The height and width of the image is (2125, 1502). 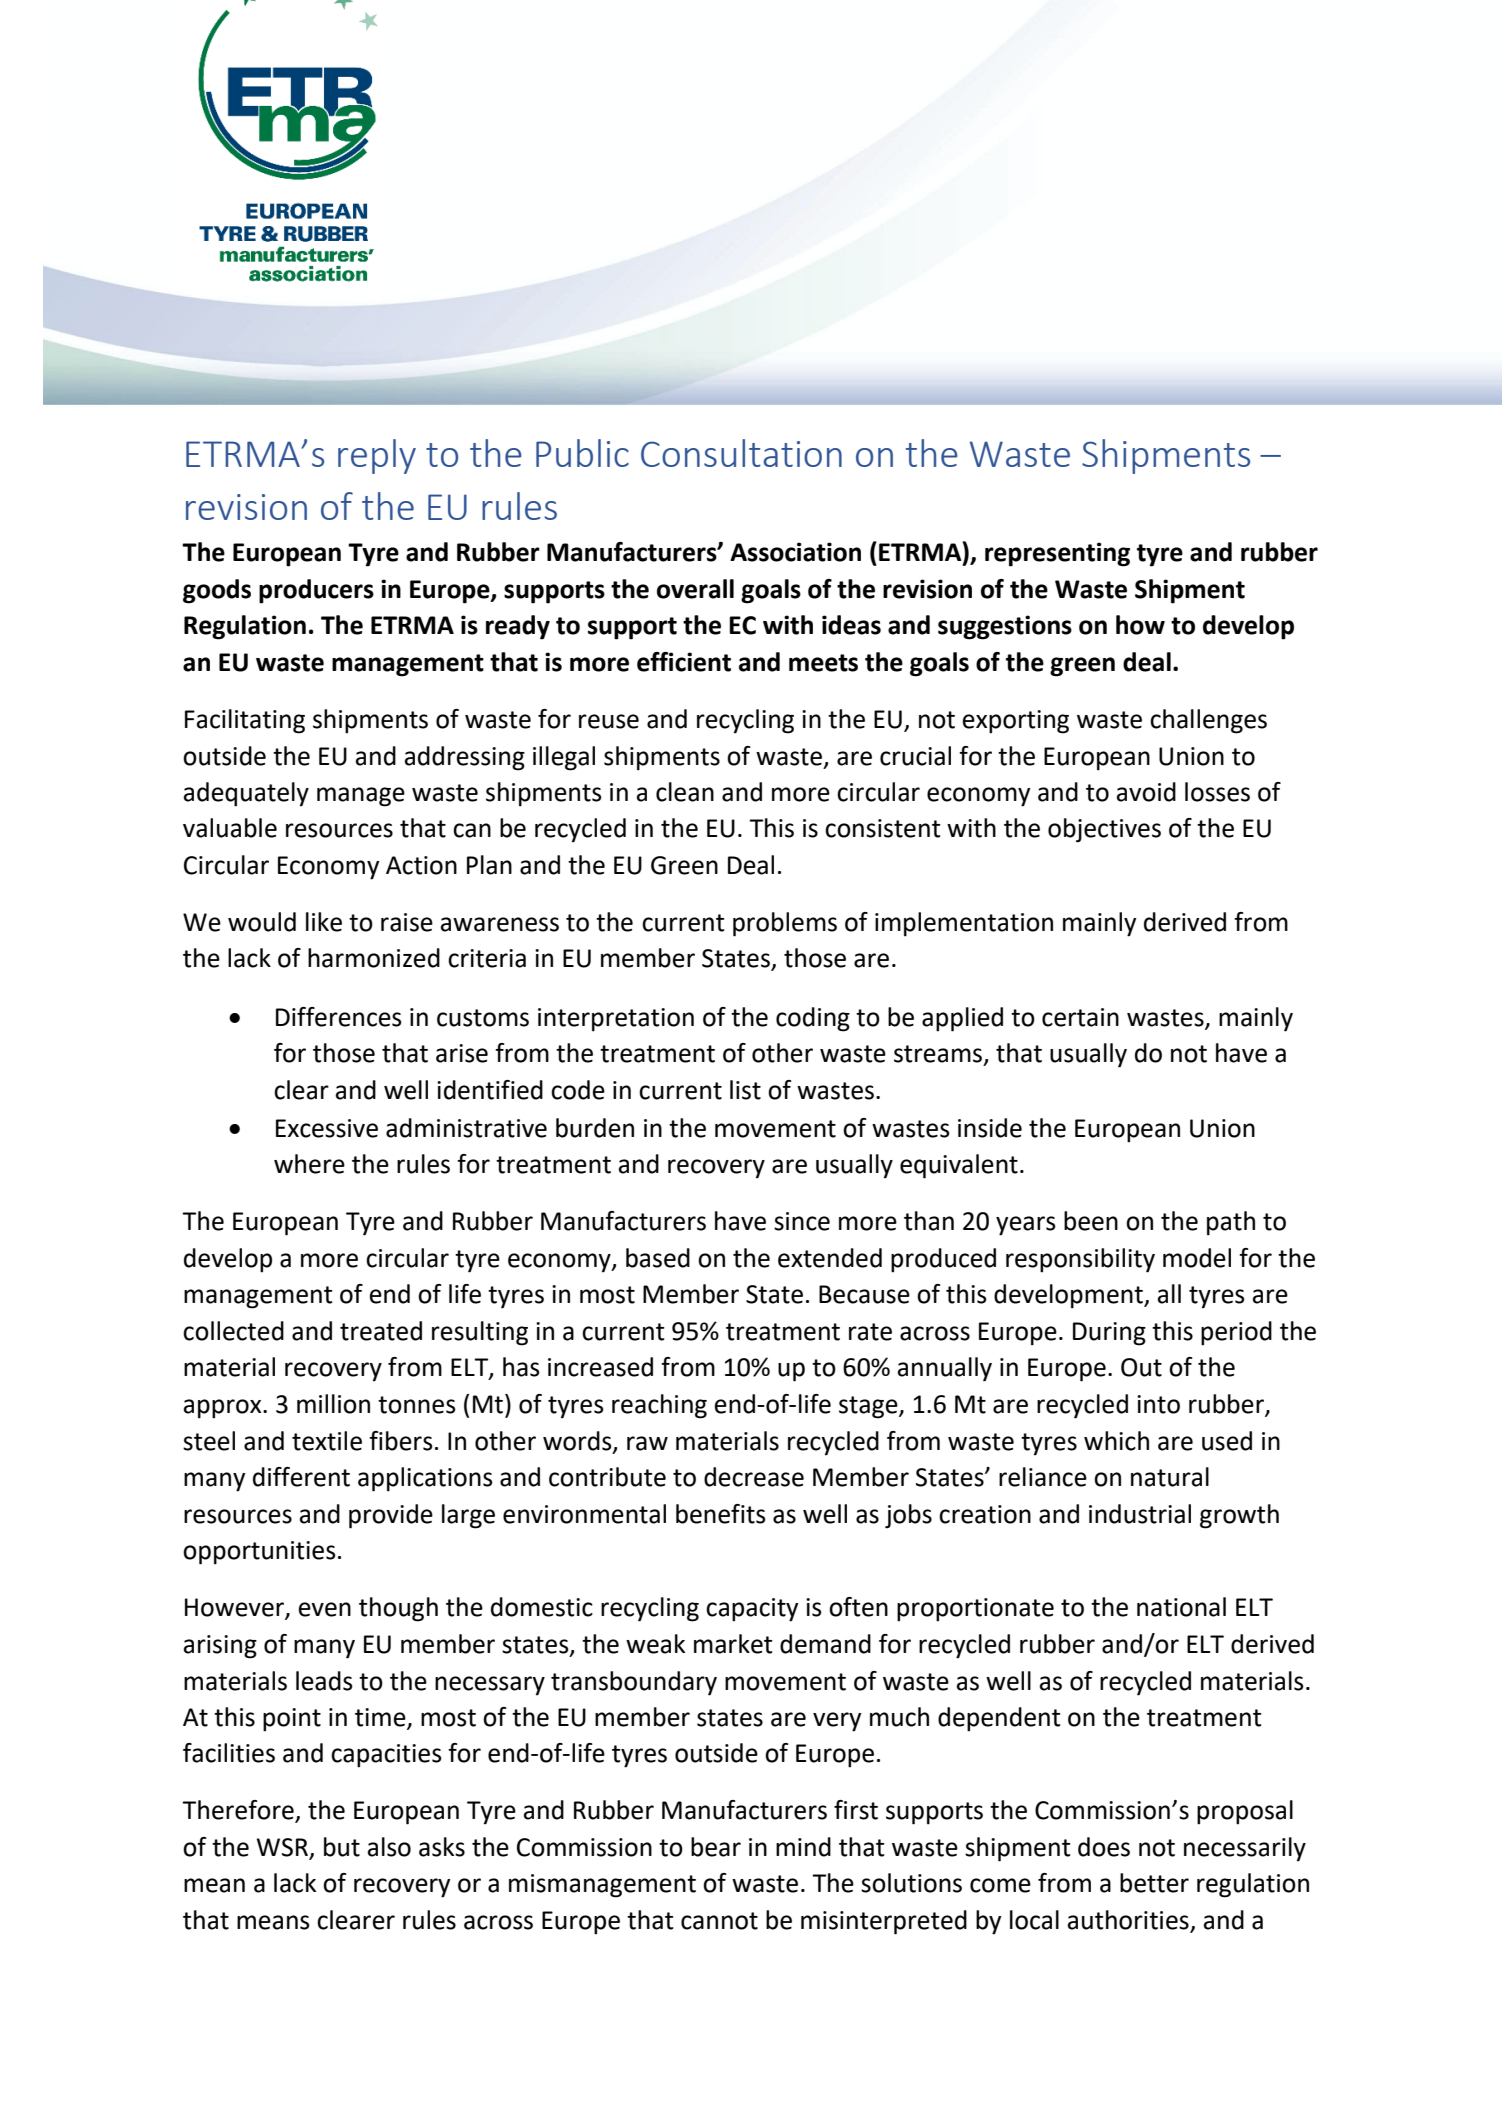 I want to click on representing, so click(x=1057, y=554).
